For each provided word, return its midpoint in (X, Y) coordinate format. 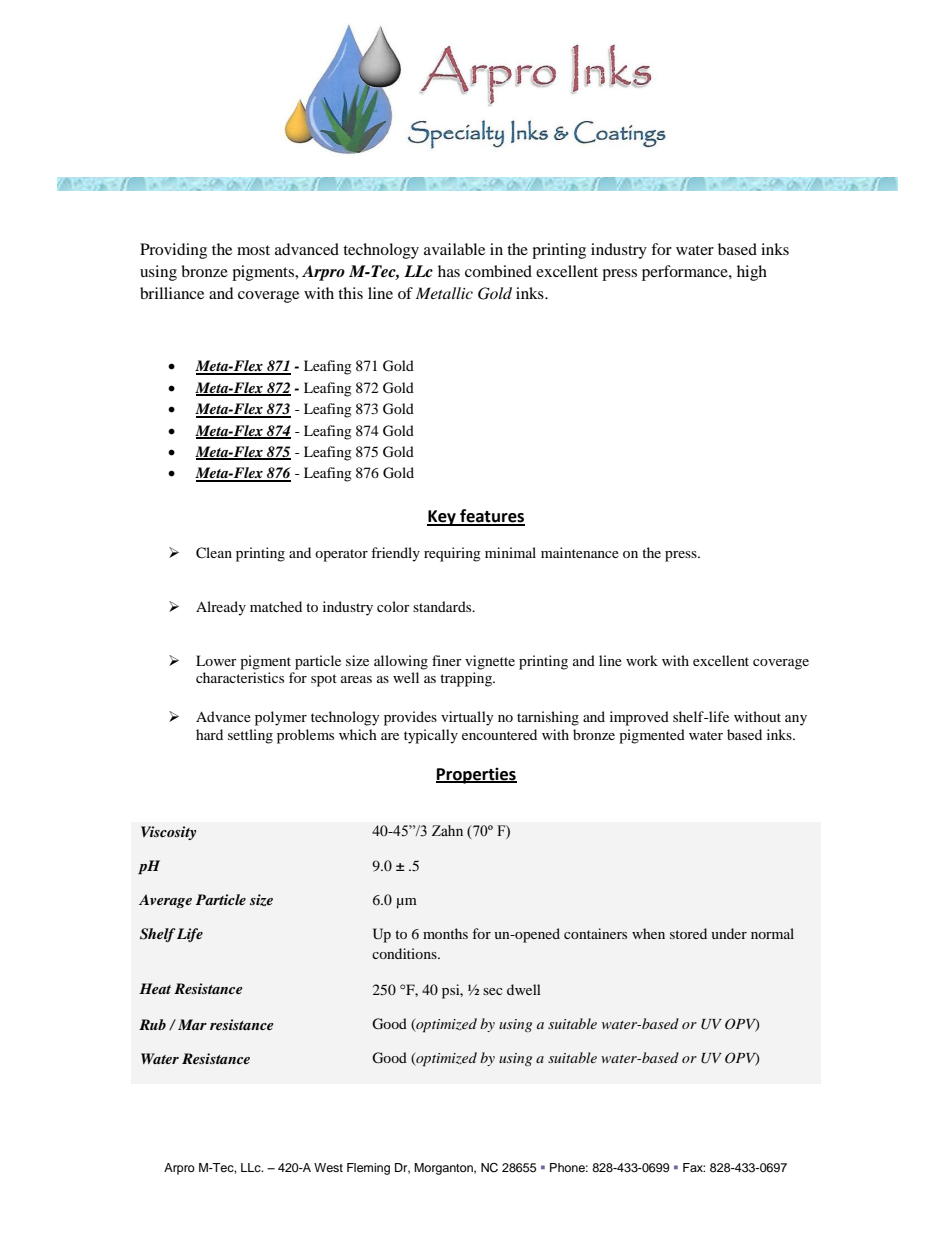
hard (209, 734)
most (253, 250)
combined (498, 271)
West (328, 1167)
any (796, 720)
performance (686, 273)
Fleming (368, 1169)
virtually (467, 718)
